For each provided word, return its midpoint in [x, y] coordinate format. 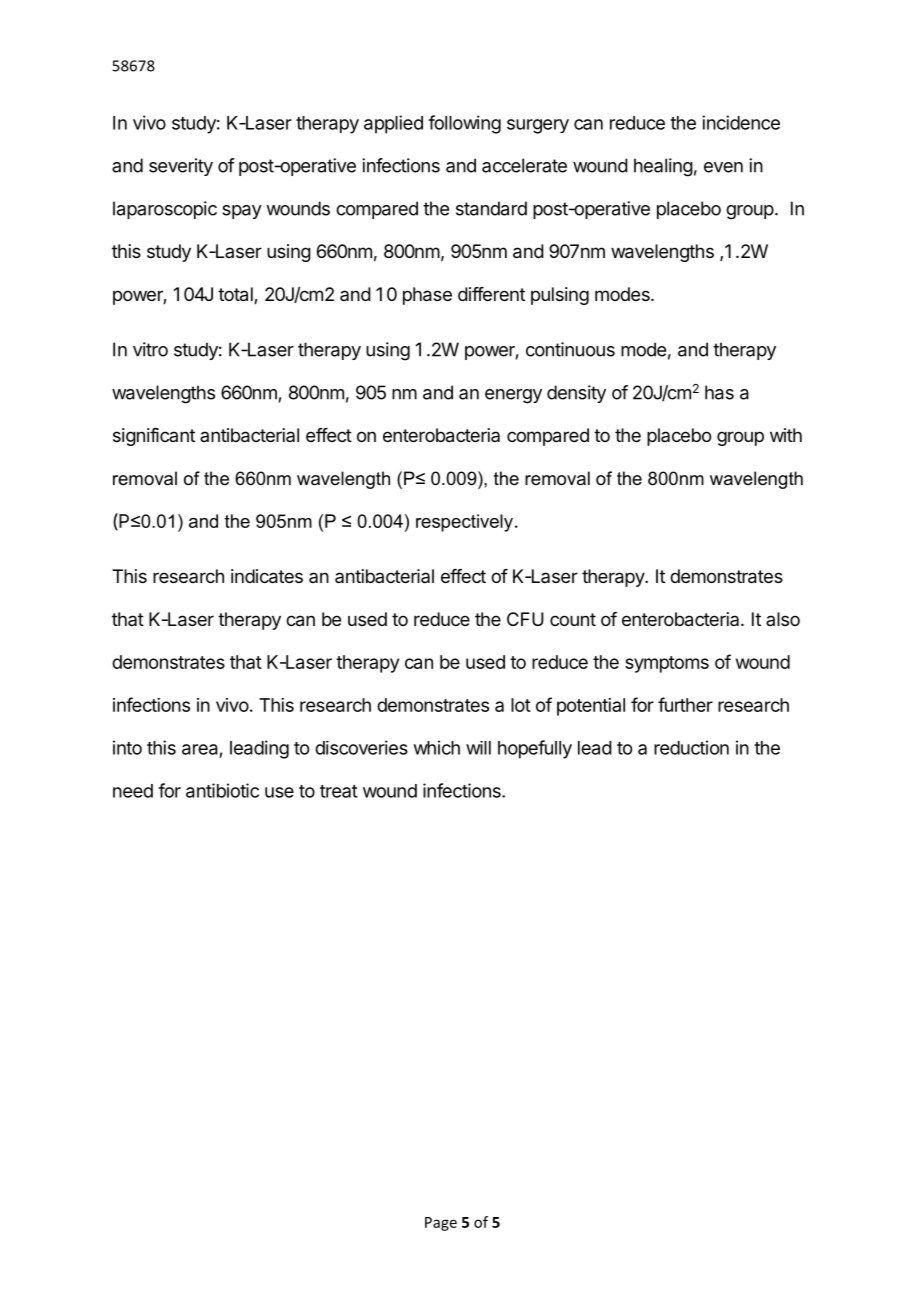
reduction [691, 747]
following [464, 124]
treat [339, 791]
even [723, 167]
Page [441, 1224]
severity [181, 167]
